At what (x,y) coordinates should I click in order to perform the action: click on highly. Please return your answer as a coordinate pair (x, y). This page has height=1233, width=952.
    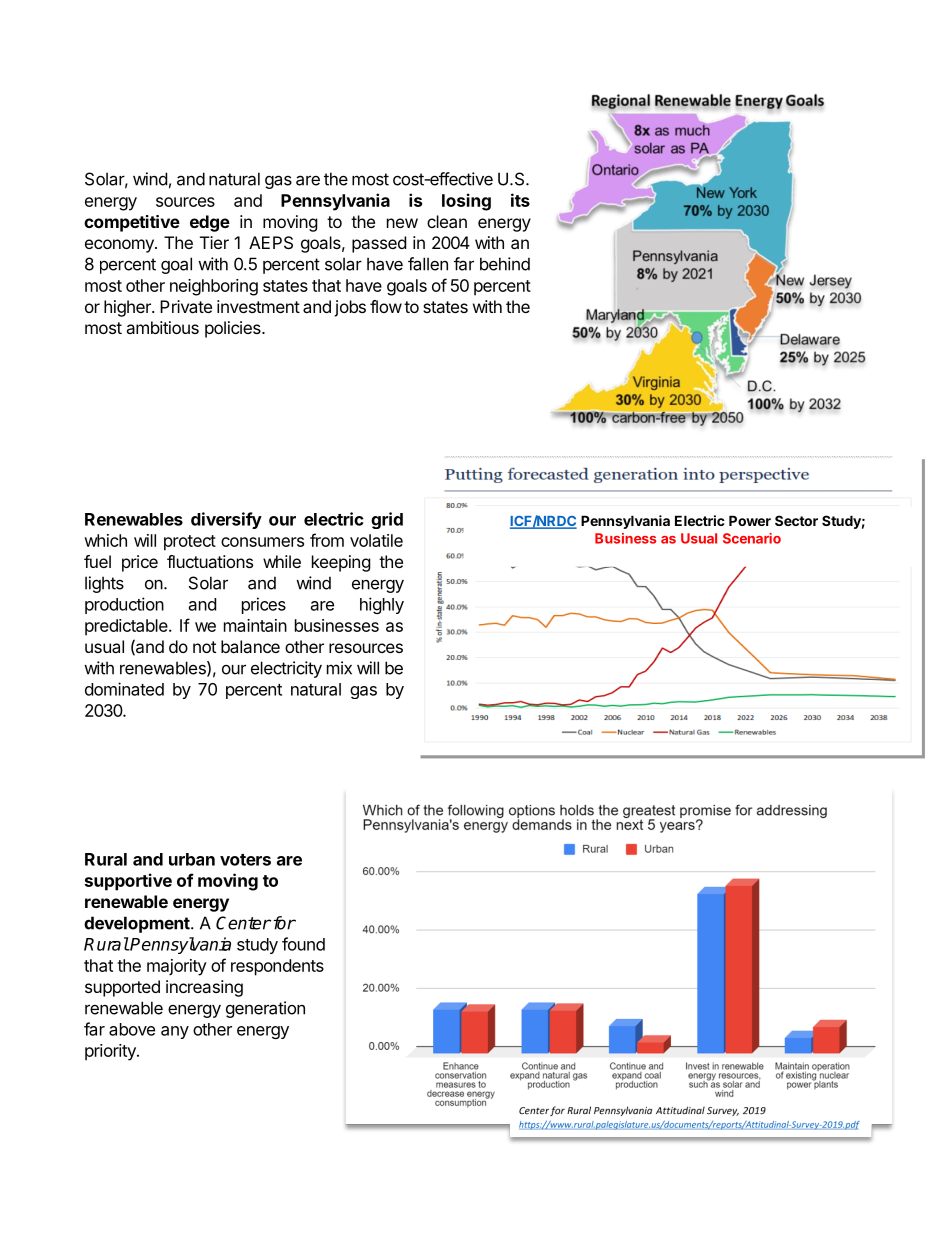
    Looking at the image, I should click on (382, 605).
